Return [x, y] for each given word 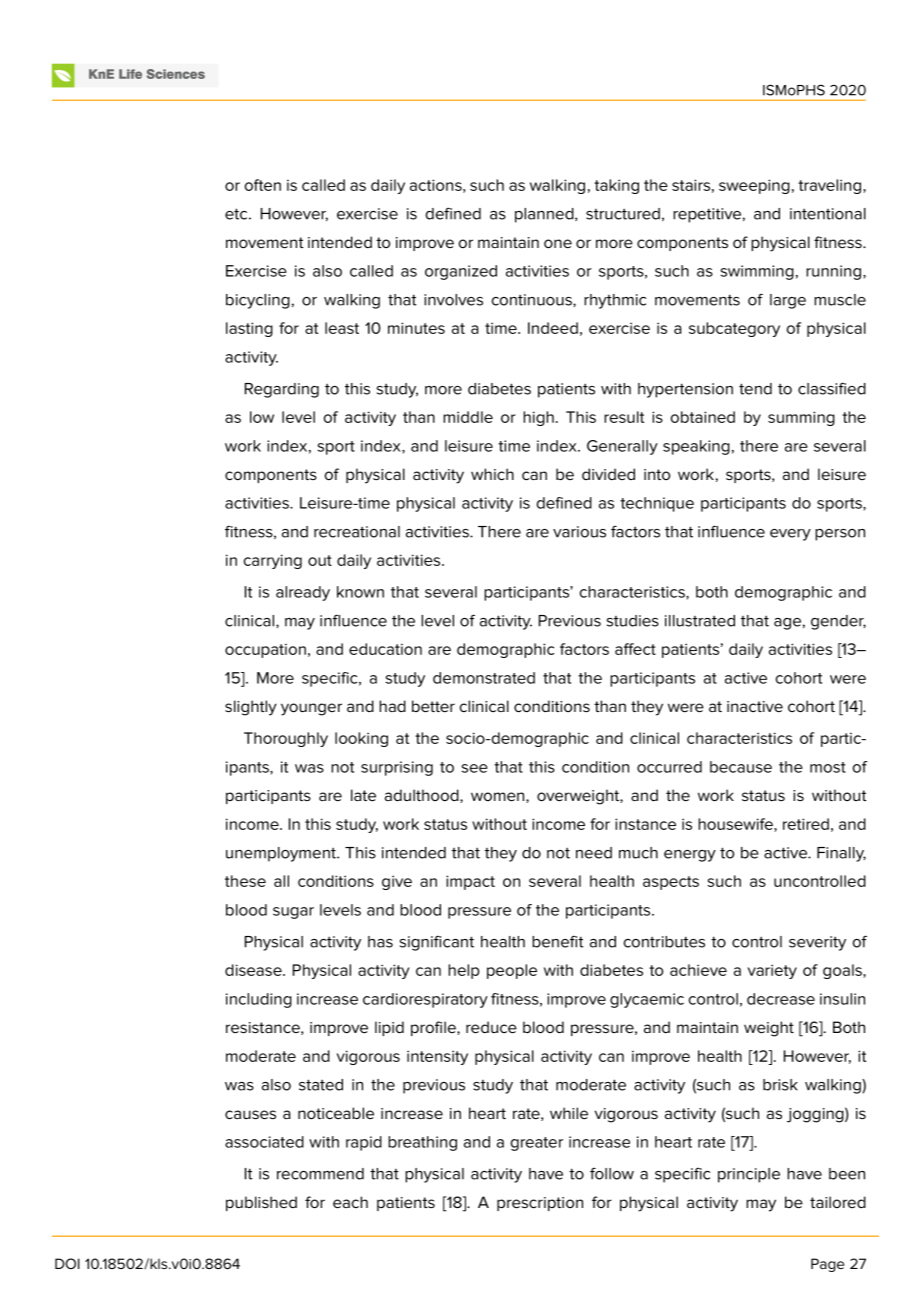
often [263, 185]
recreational [357, 532]
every [790, 535]
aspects [671, 883]
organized [461, 272]
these [245, 881]
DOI [67, 1263]
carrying [273, 561]
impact [470, 882]
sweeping [754, 186]
